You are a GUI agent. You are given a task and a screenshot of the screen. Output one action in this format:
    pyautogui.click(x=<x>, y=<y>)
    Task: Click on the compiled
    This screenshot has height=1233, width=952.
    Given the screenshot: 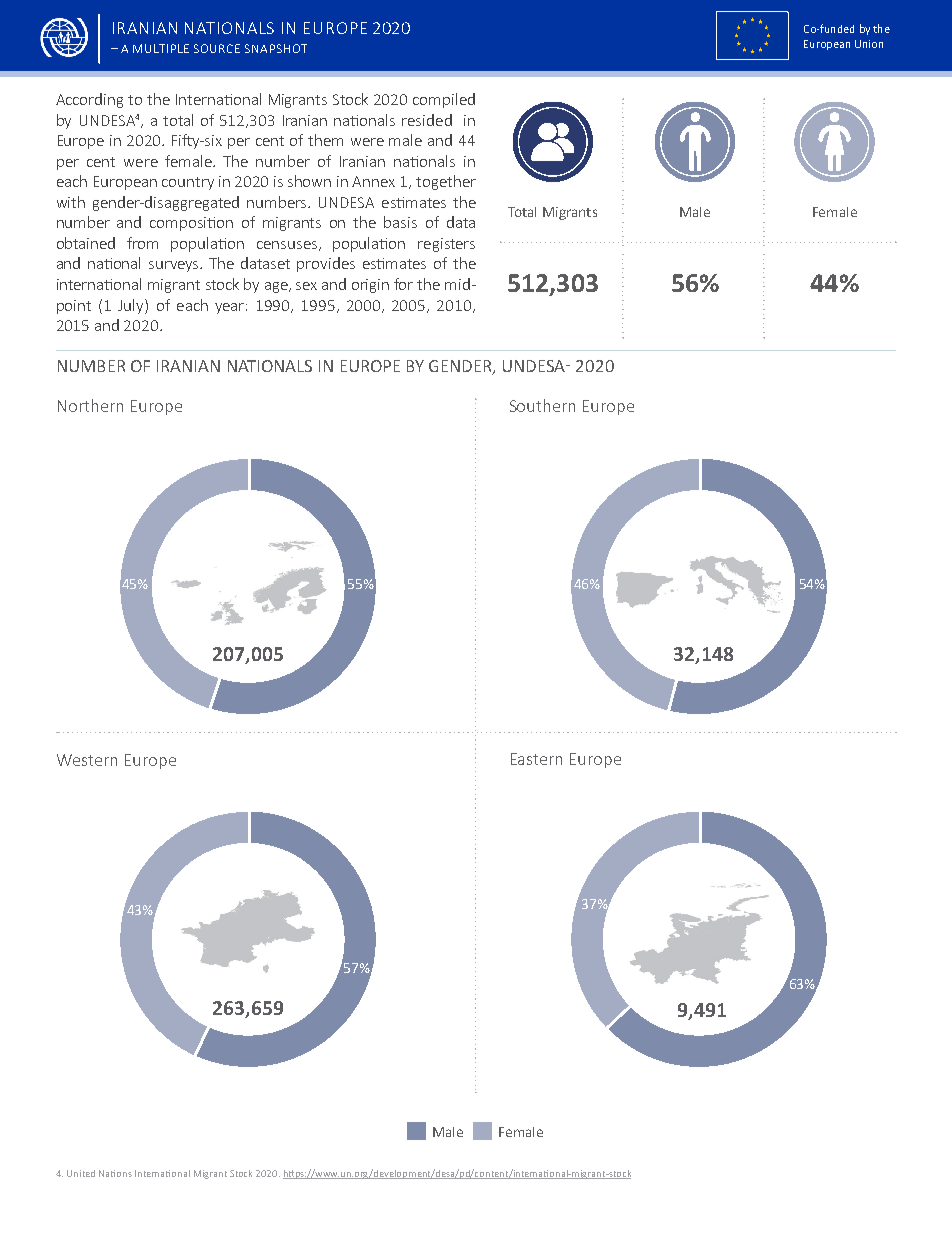 What is the action you would take?
    pyautogui.click(x=444, y=100)
